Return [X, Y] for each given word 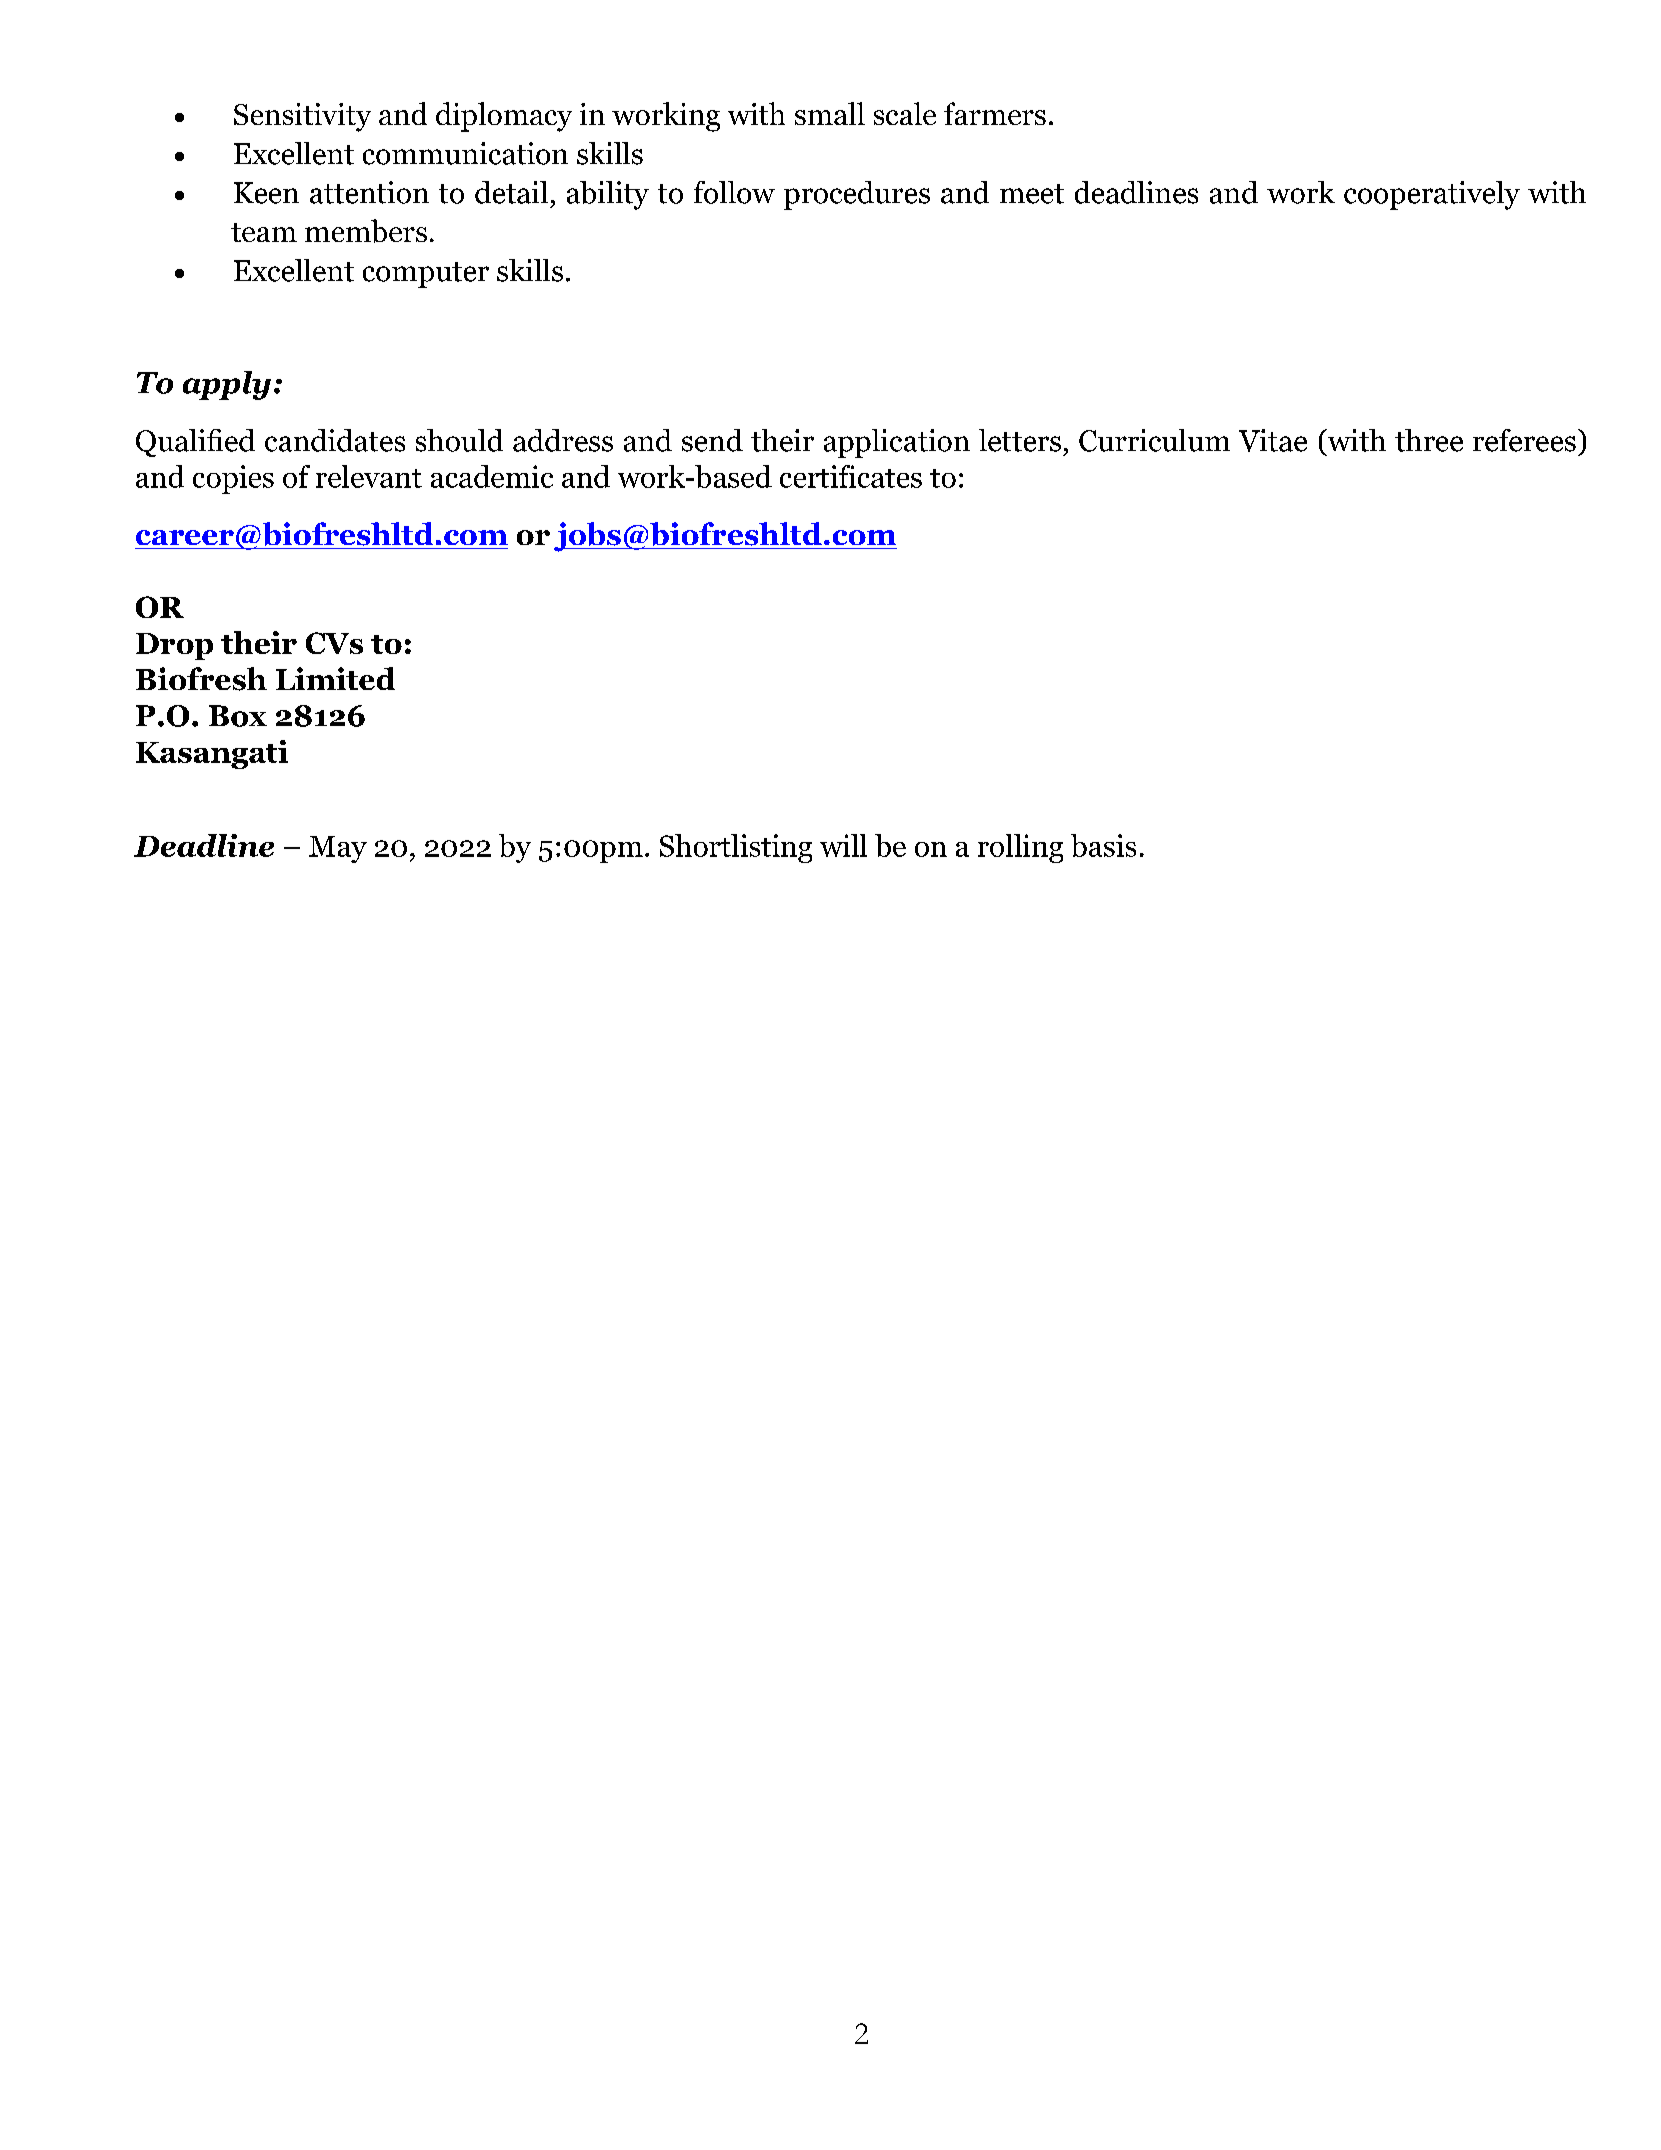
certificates [851, 476]
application [897, 443]
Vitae [1273, 440]
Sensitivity [302, 117]
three [1429, 440]
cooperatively [1432, 195]
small [830, 113]
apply [227, 385]
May [338, 849]
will [843, 845]
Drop [174, 646]
